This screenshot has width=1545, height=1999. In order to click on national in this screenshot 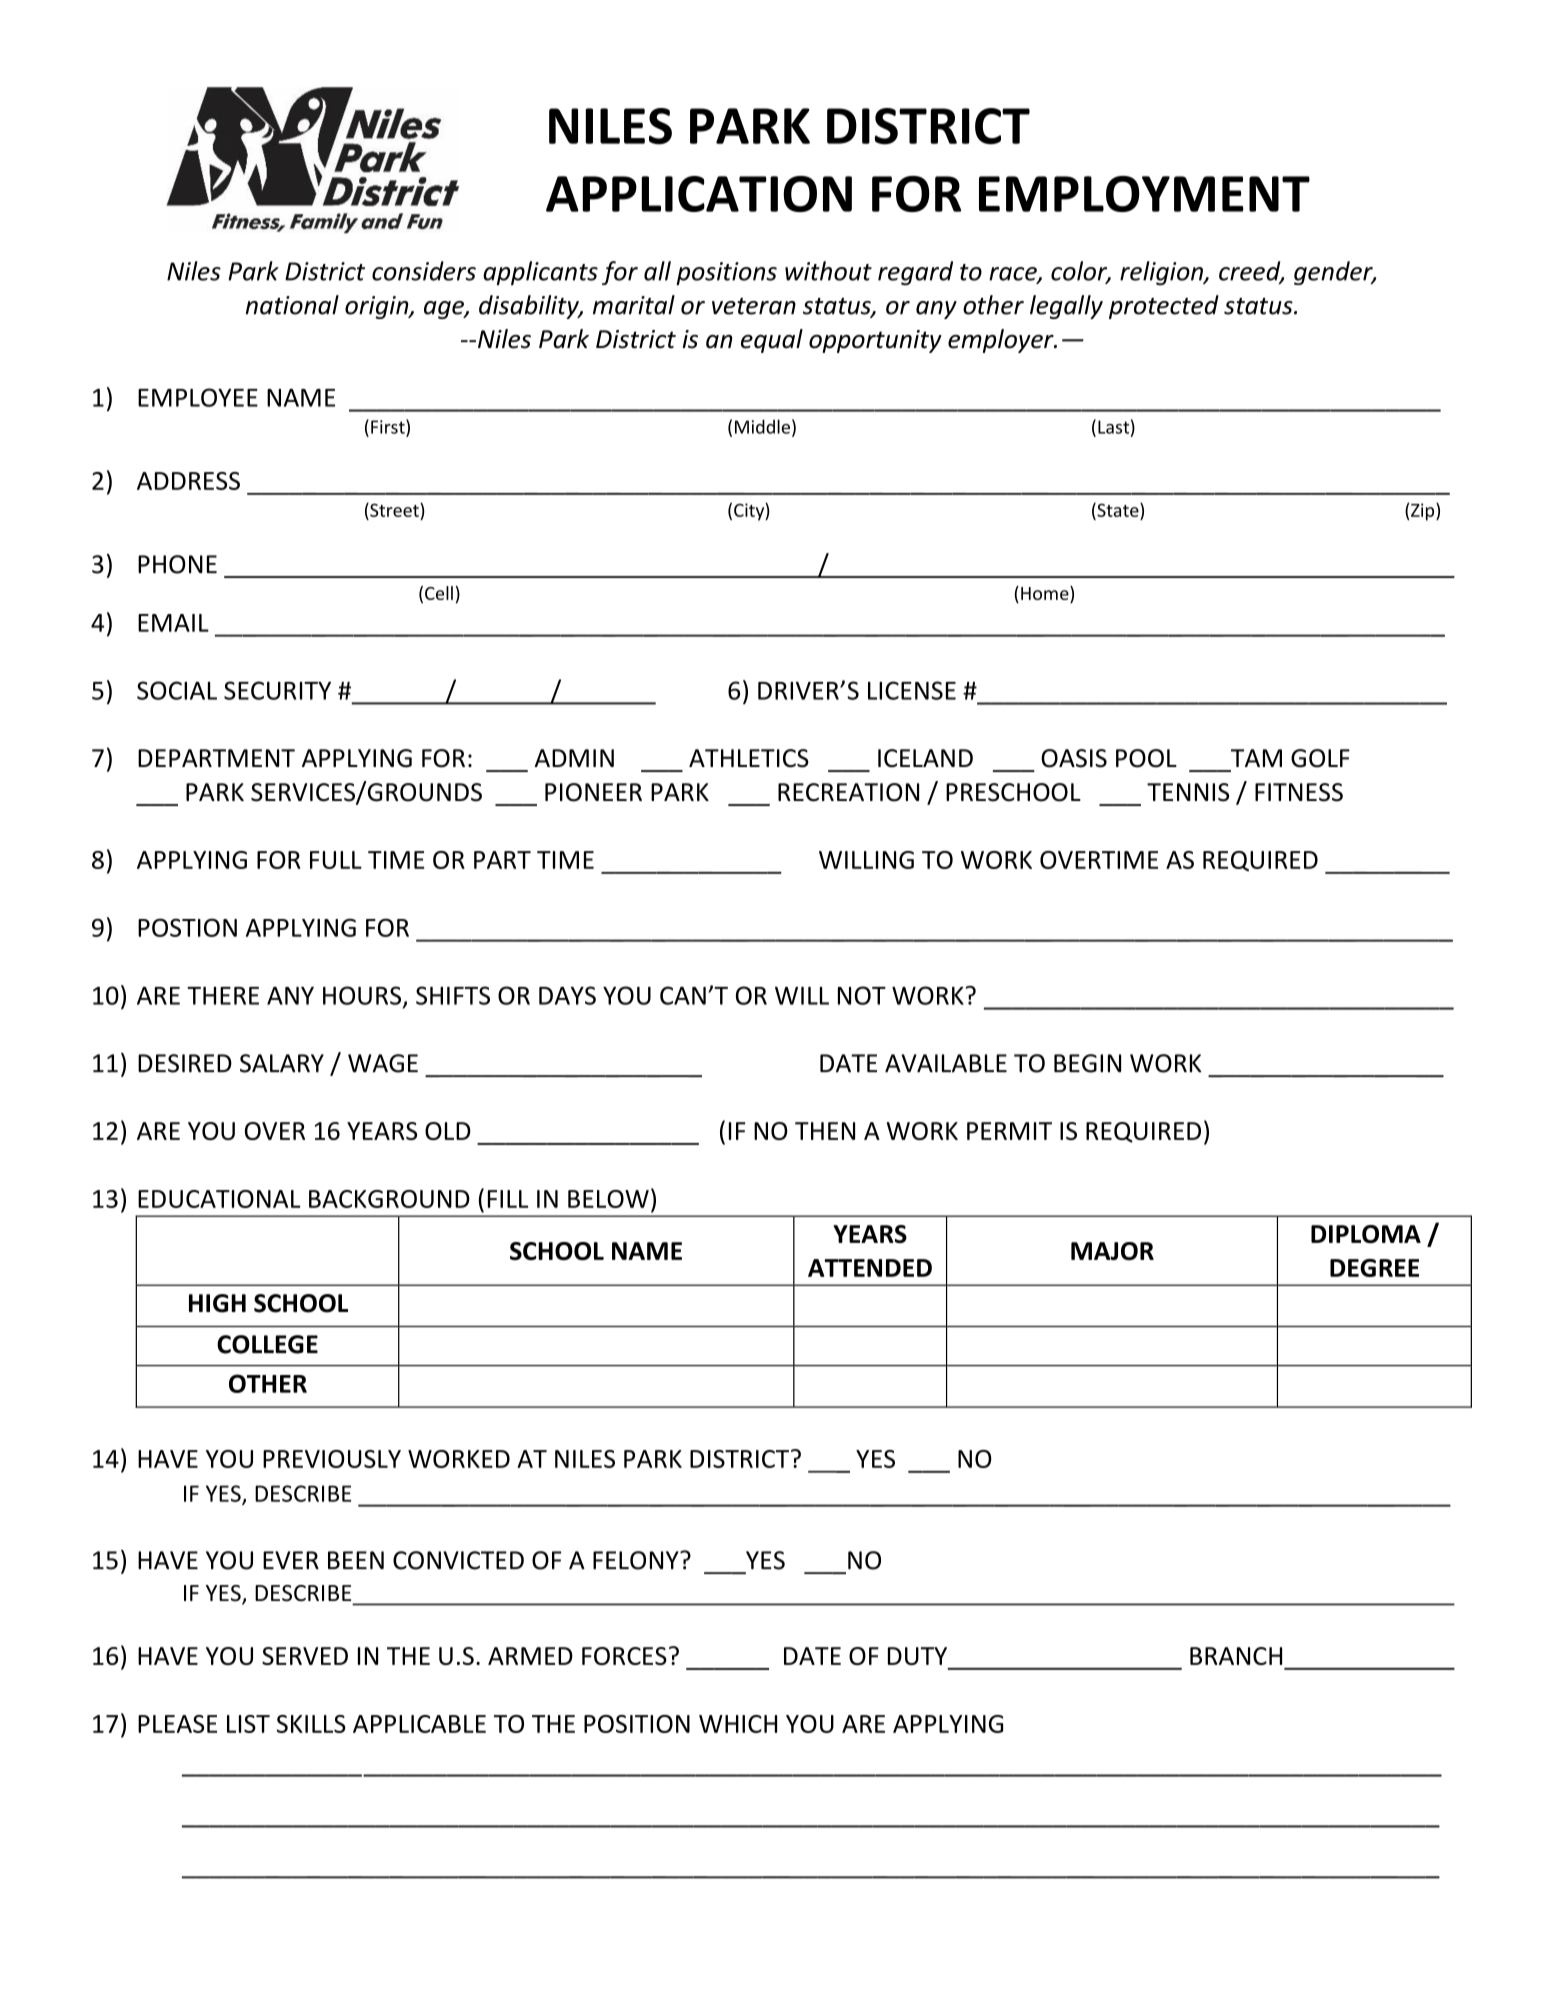, I will do `click(292, 305)`.
